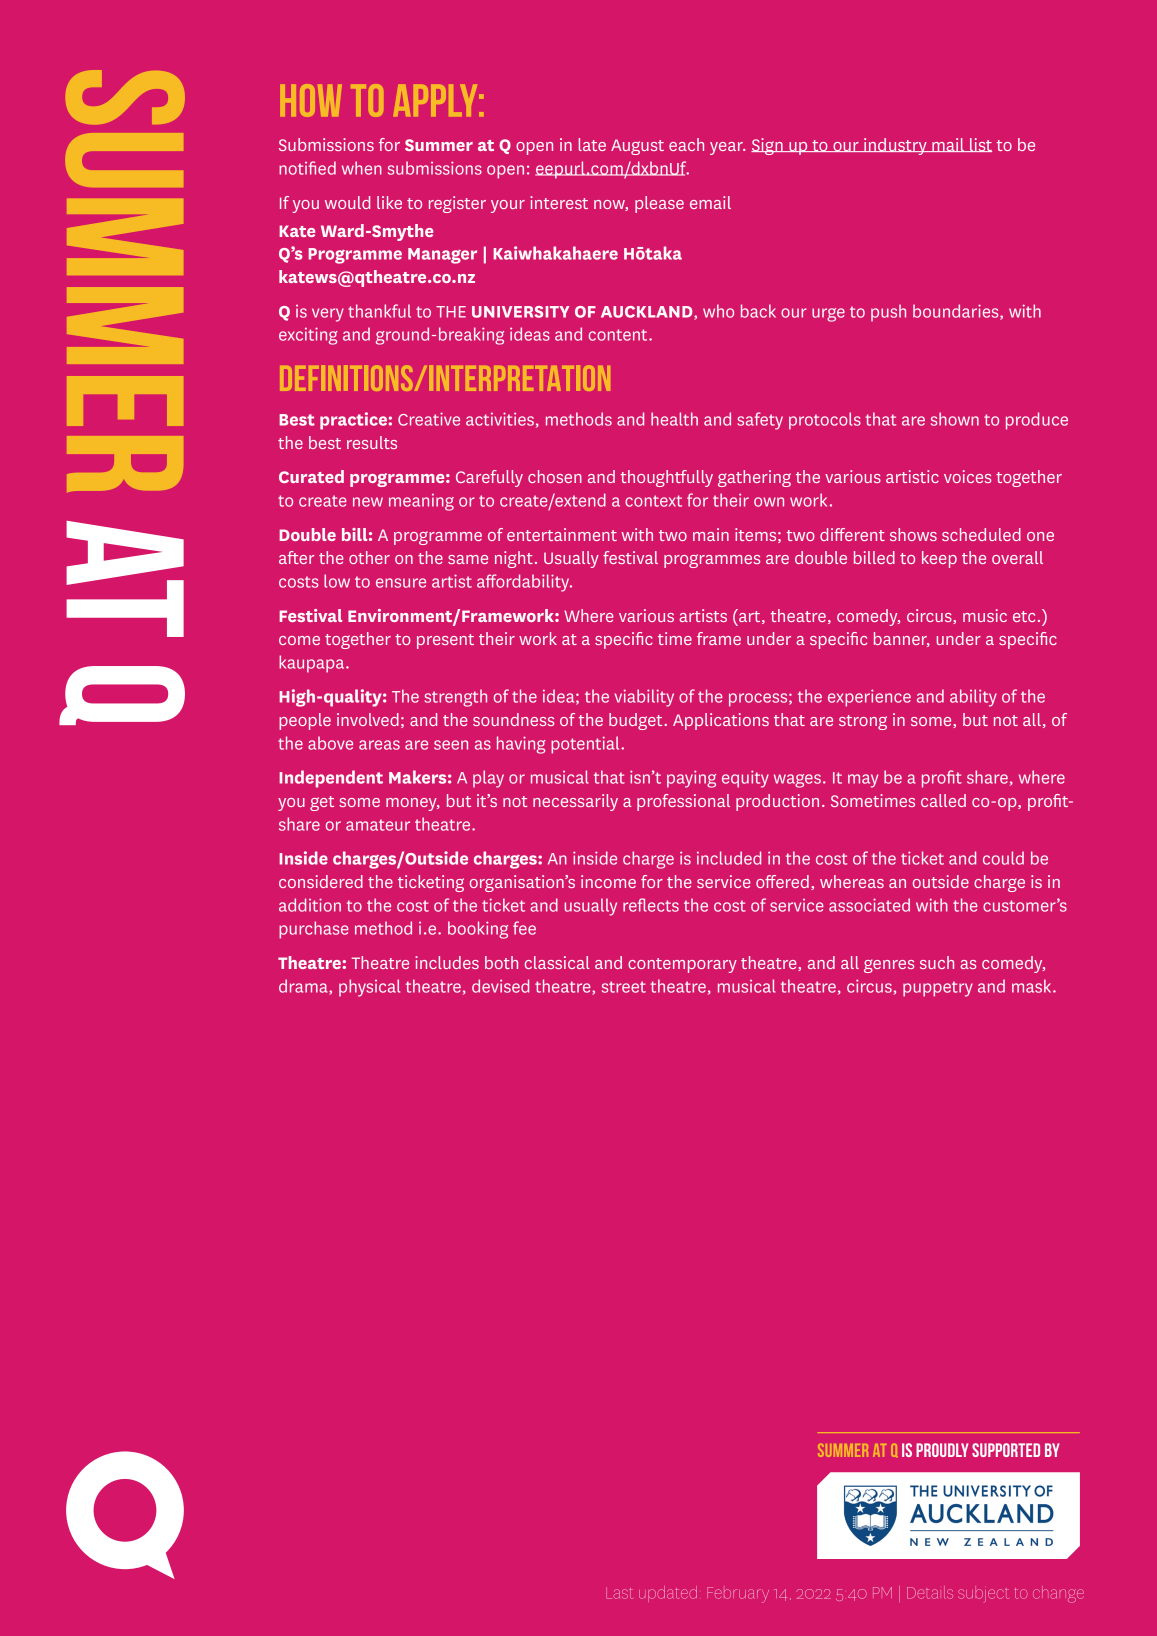 The width and height of the document is (1157, 1636). Describe the element at coordinates (619, 1593) in the document. I see `Last` at that location.
